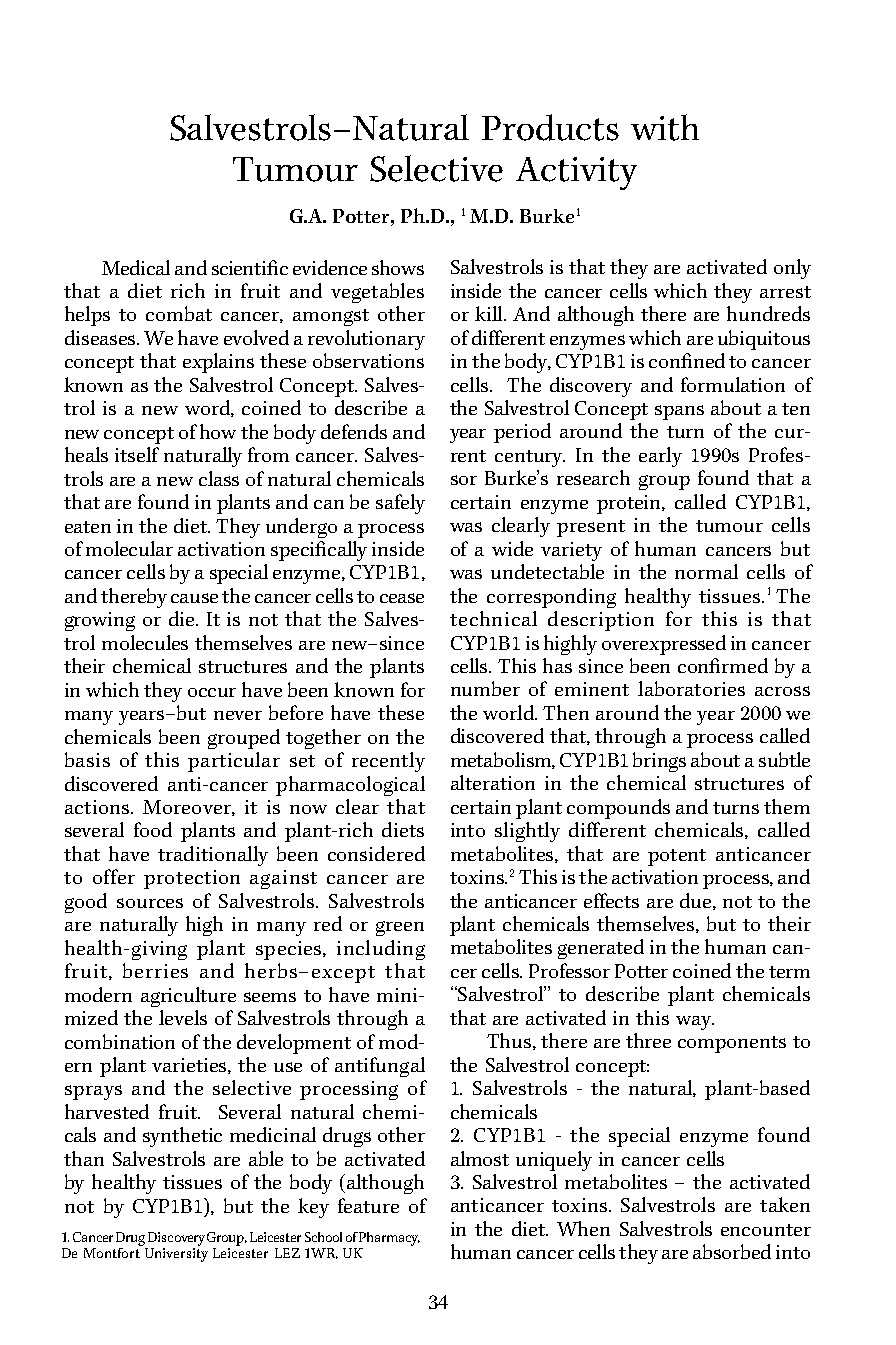 The width and height of the screenshot is (896, 1345). Describe the element at coordinates (665, 127) in the screenshot. I see `with` at that location.
